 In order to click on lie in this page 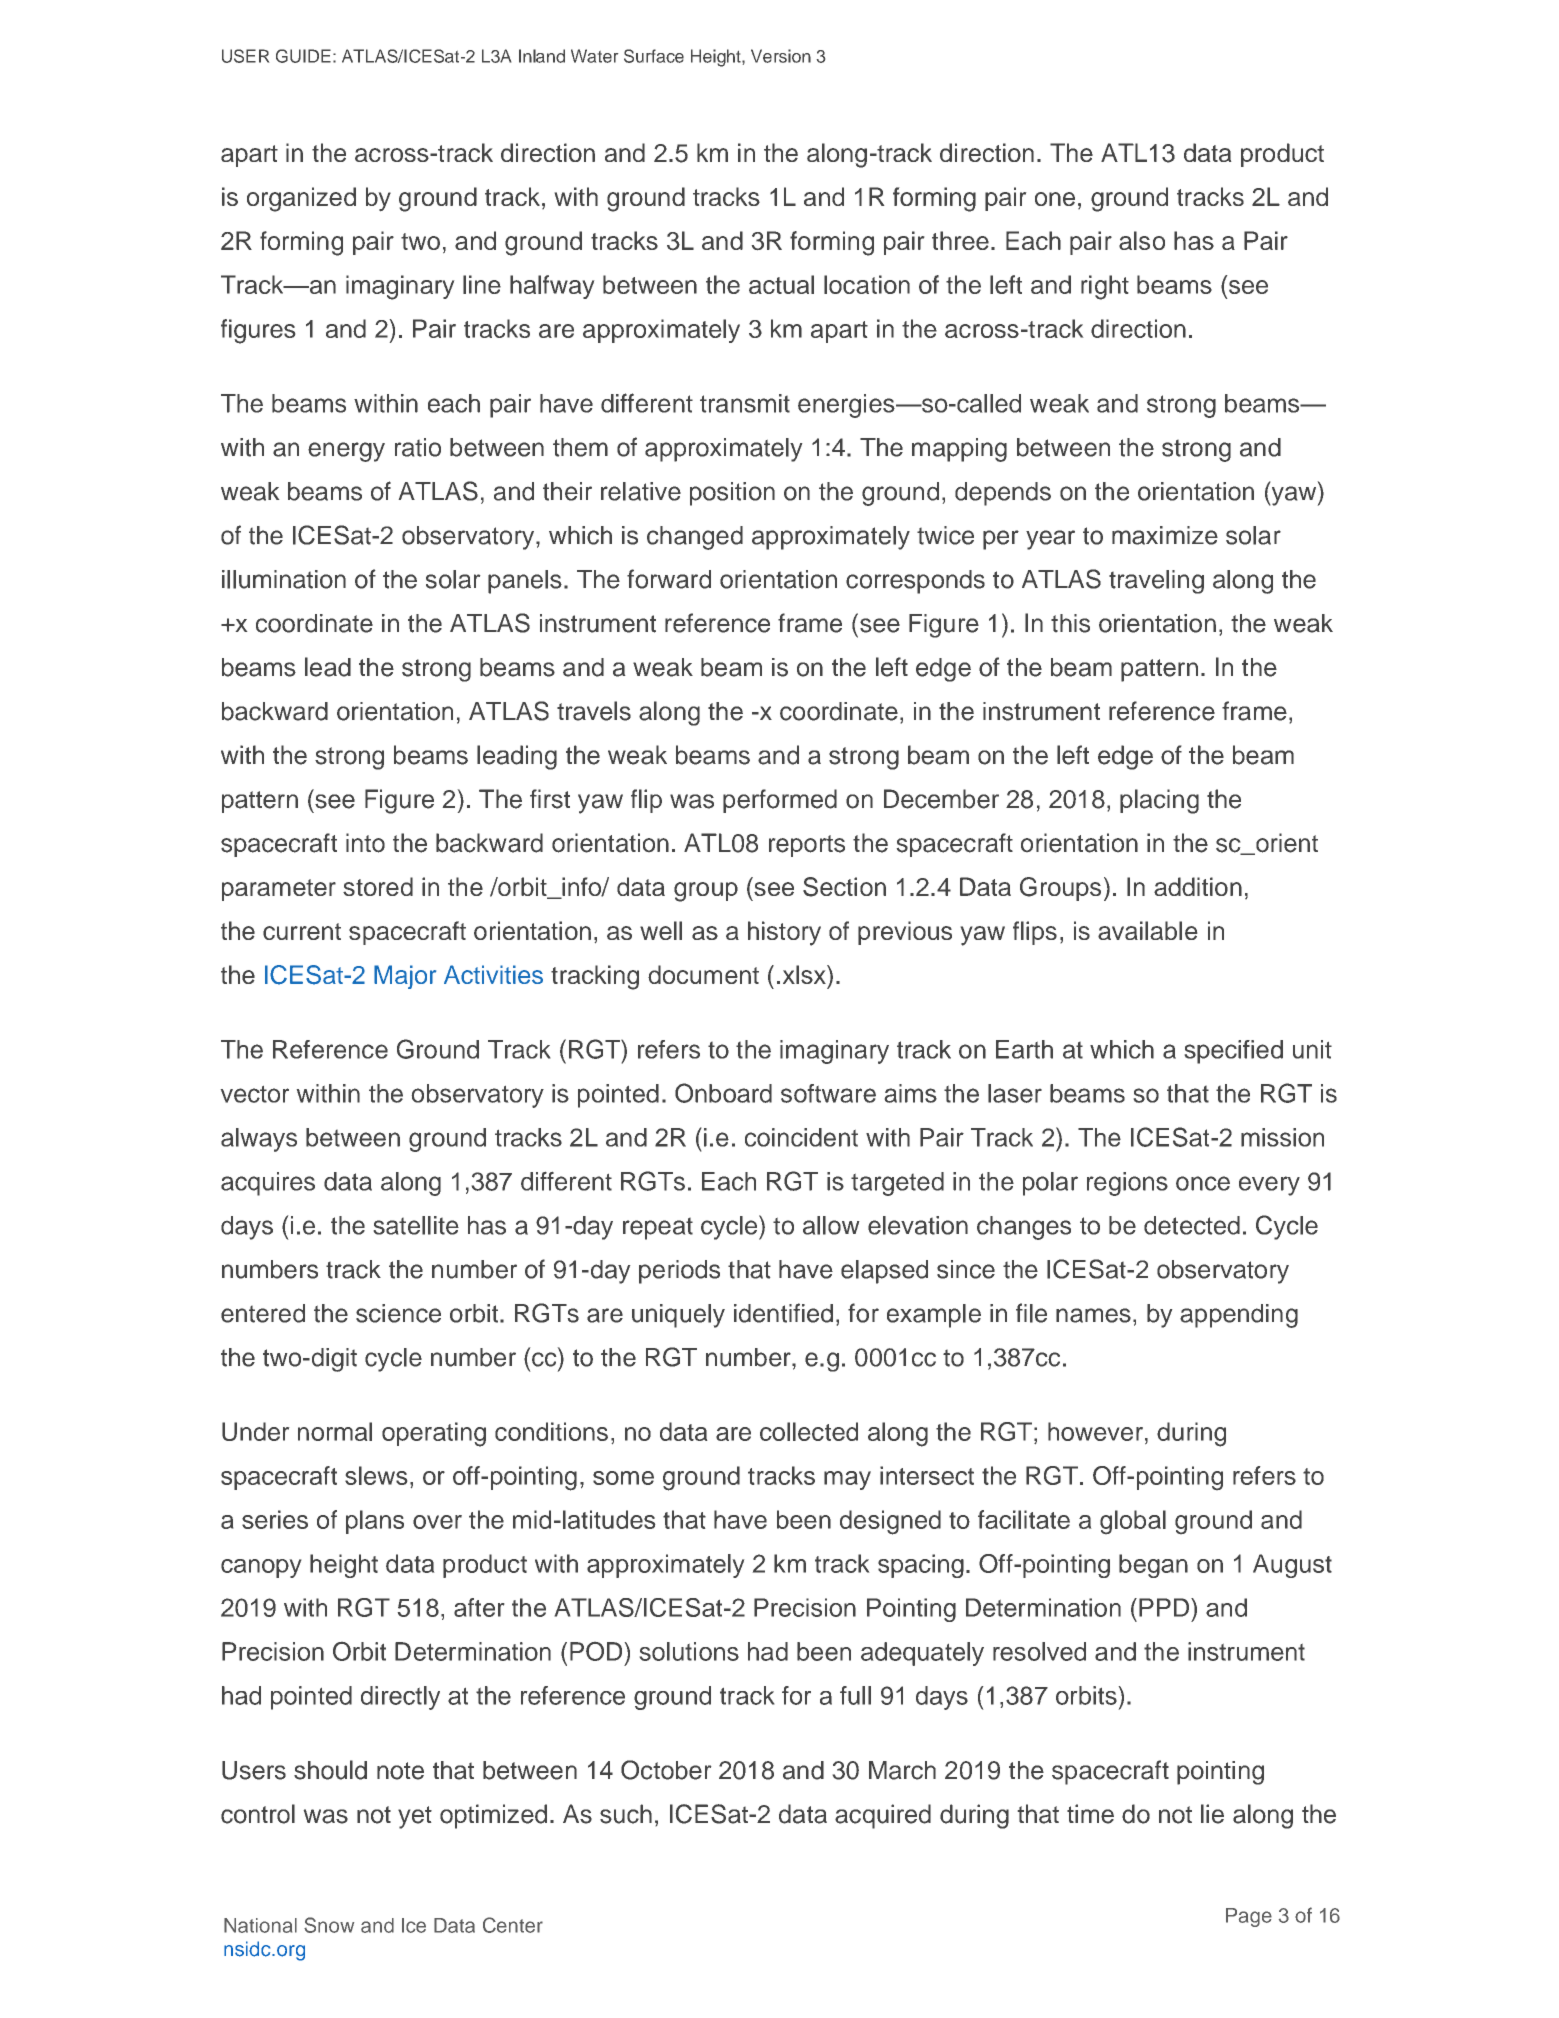, I will do `click(1212, 1814)`.
